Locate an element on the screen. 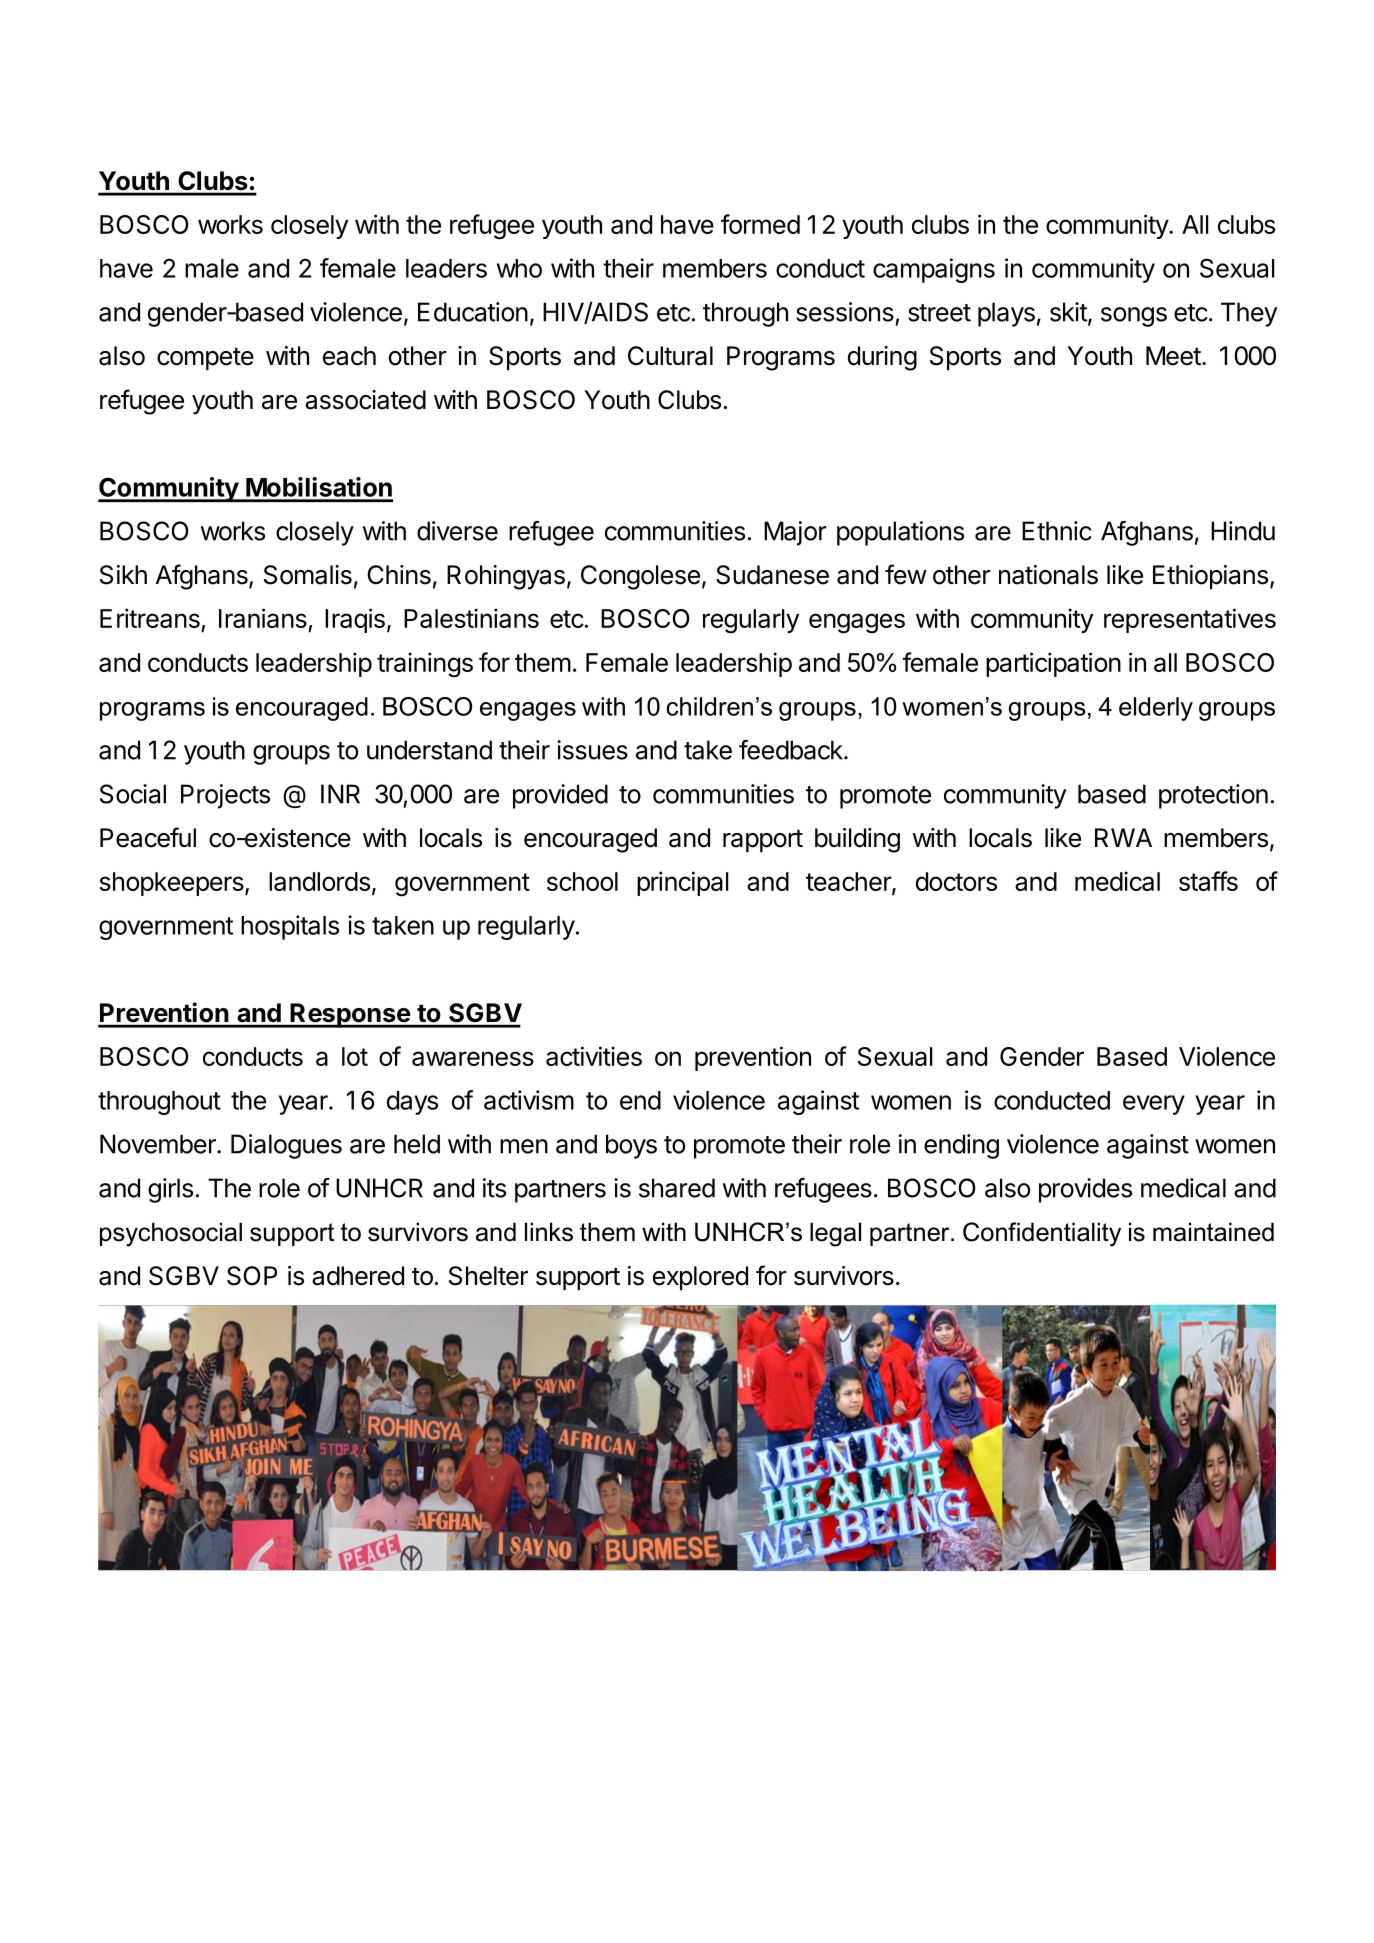 This screenshot has height=1943, width=1374. compete is located at coordinates (205, 359).
